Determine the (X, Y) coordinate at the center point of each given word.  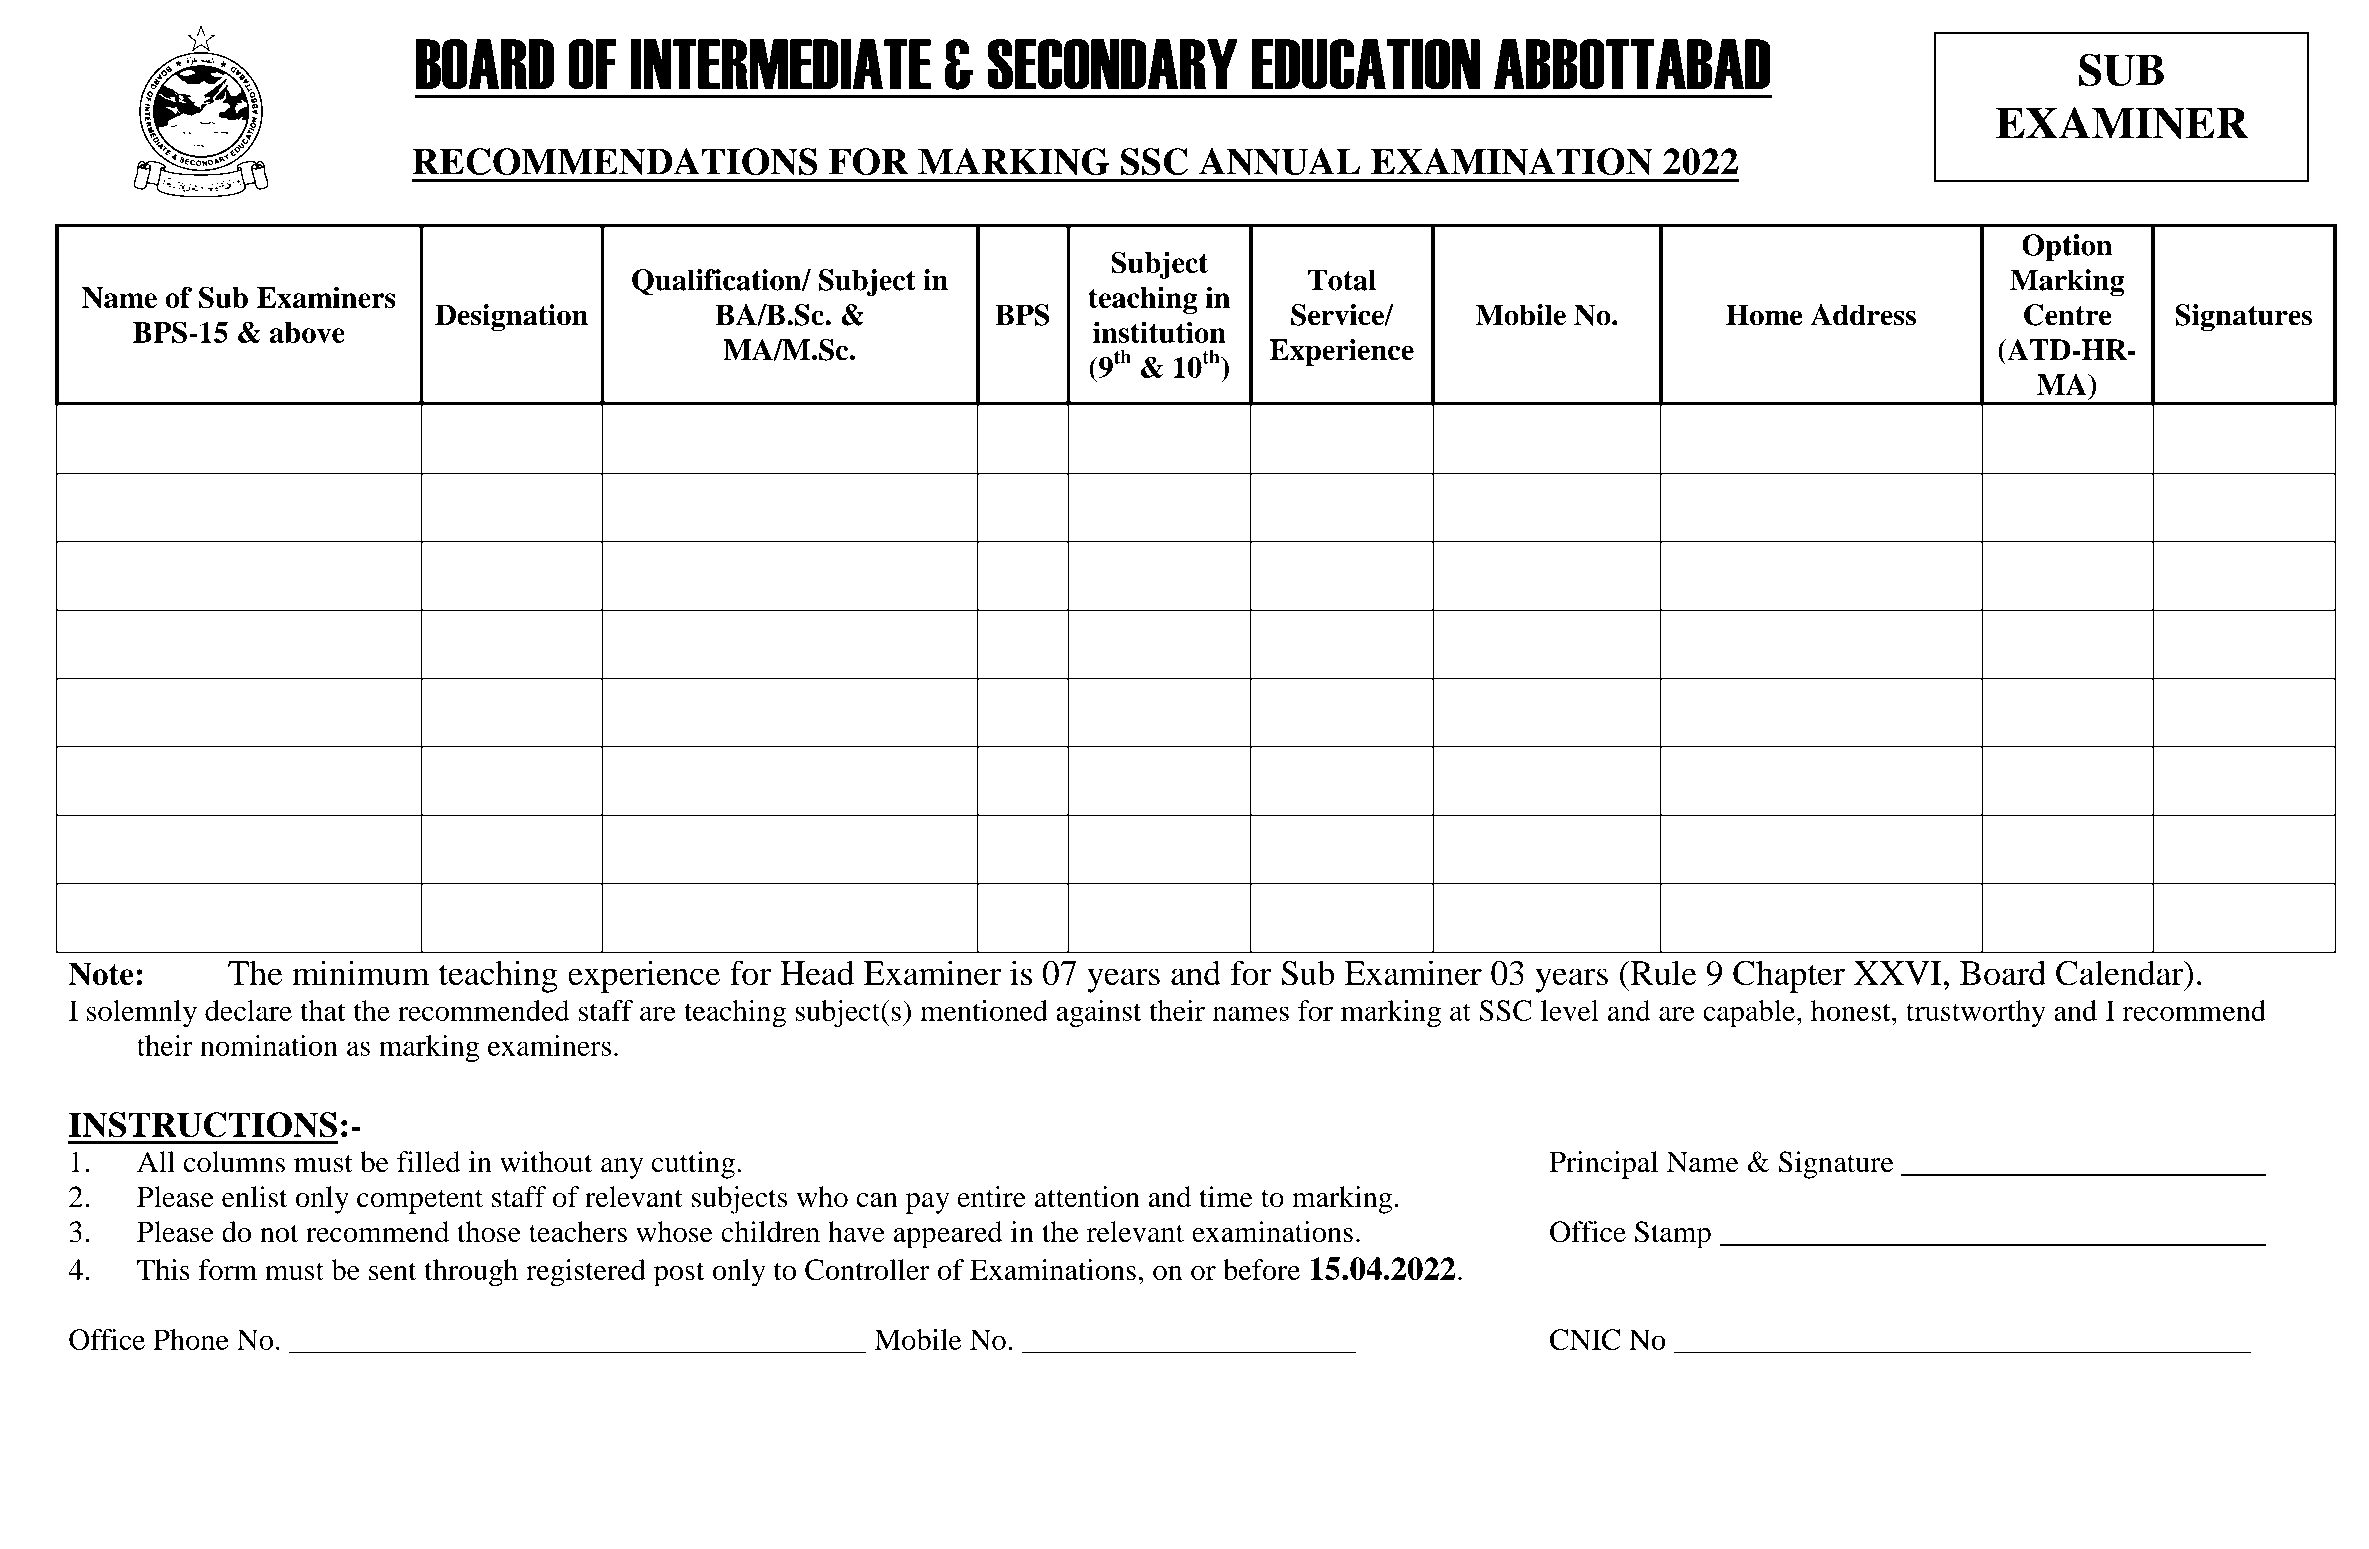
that (323, 1010)
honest (1852, 1010)
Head (817, 973)
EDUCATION (1366, 64)
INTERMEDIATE (780, 64)
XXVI (1897, 973)
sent (393, 1271)
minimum (361, 973)
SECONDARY (1113, 64)
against (1098, 1014)
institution (1159, 332)
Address (1863, 315)
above (307, 332)
